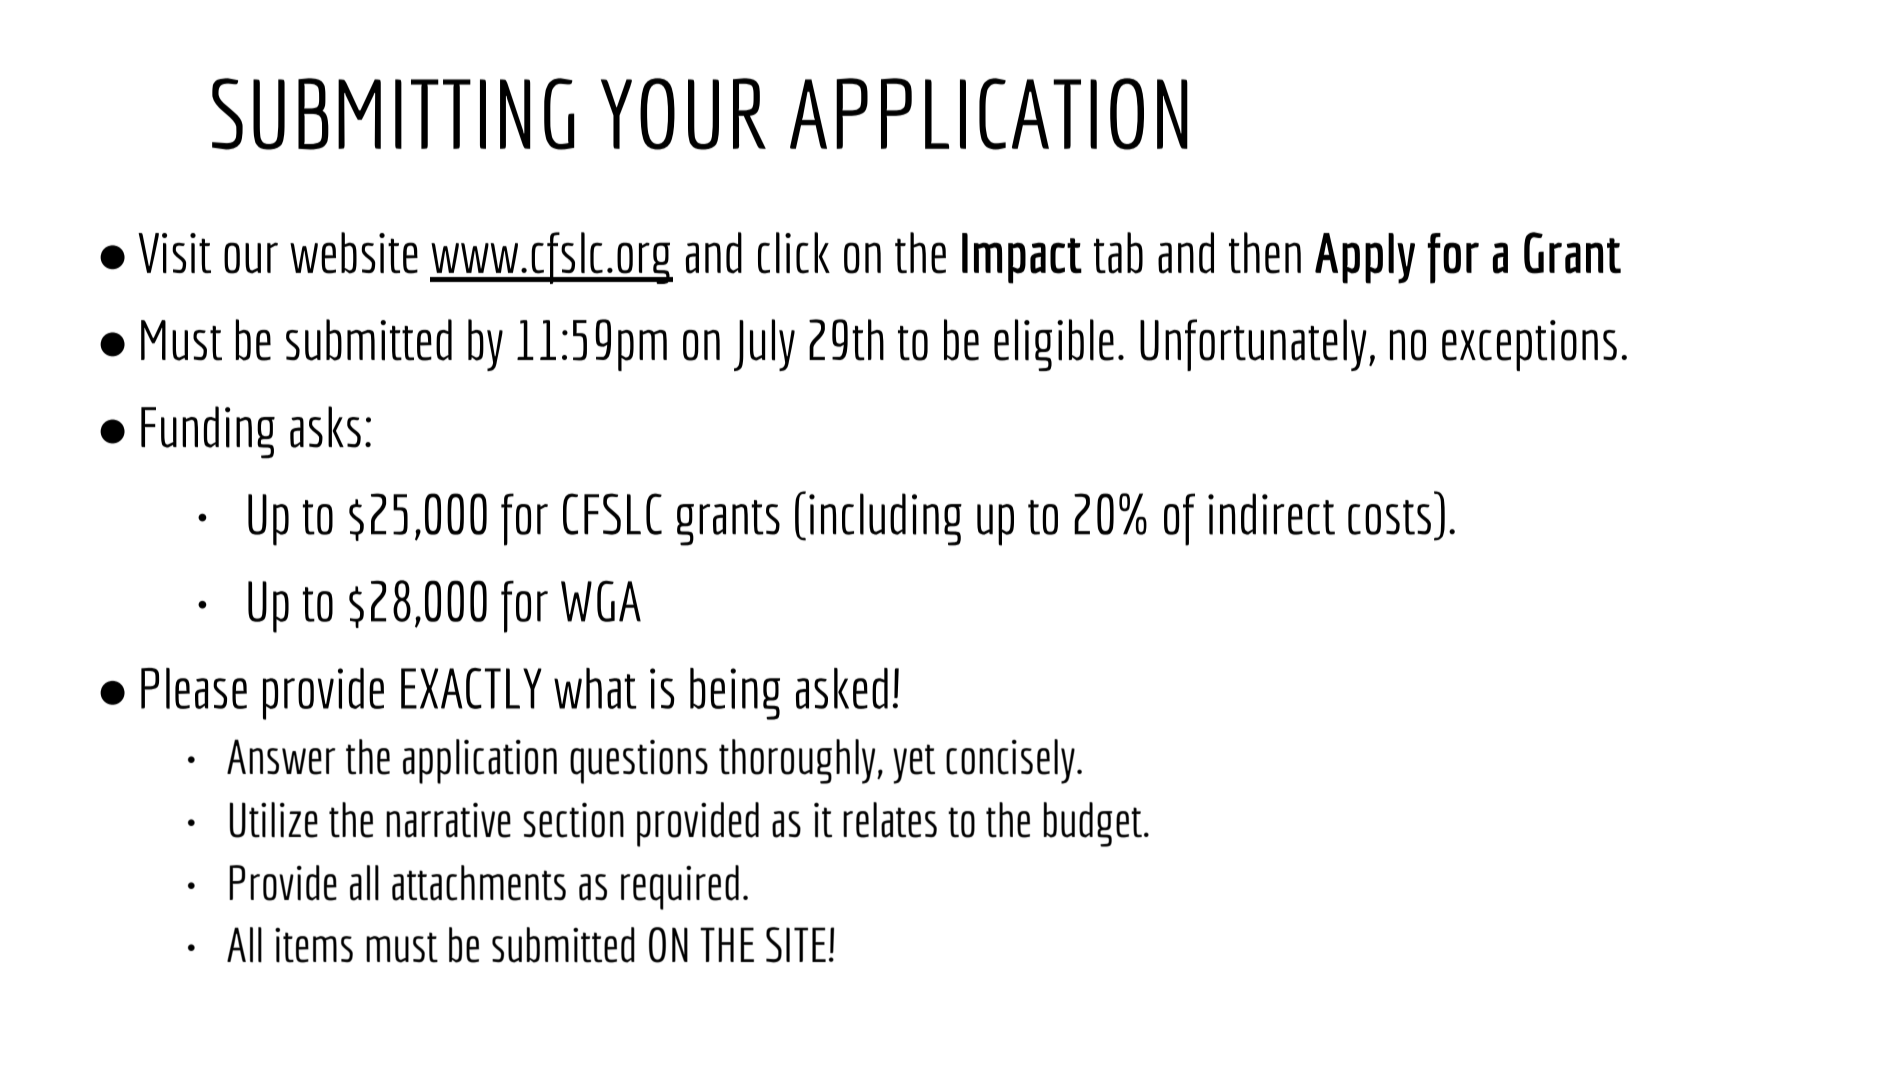 Image resolution: width=1900 pixels, height=1070 pixels. Describe the element at coordinates (885, 519) in the page. I see `including` at that location.
